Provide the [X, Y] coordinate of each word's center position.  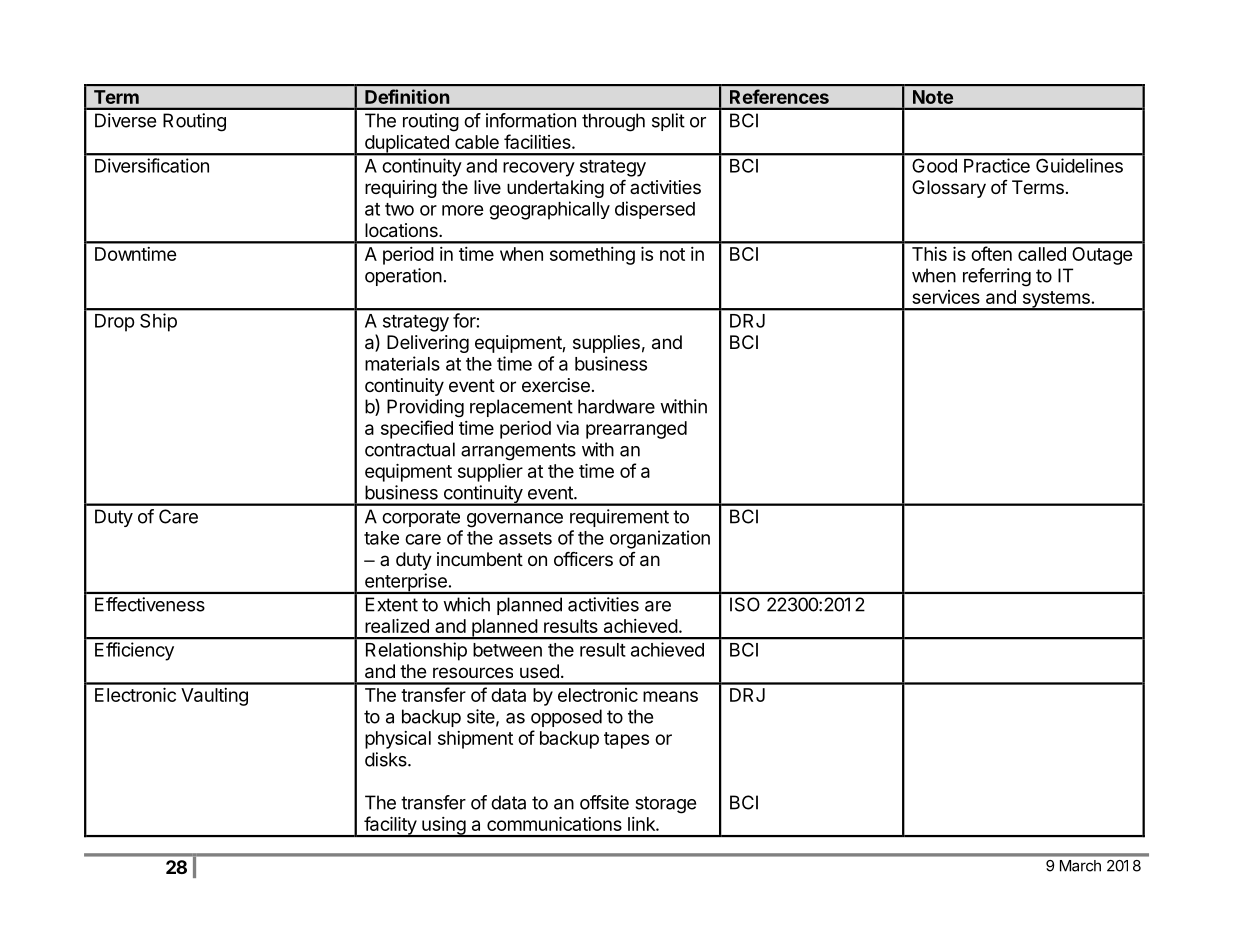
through [613, 122]
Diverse [125, 120]
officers [583, 559]
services [946, 297]
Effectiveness [150, 604]
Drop [115, 323]
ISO [745, 604]
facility [390, 826]
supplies [606, 344]
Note [933, 97]
